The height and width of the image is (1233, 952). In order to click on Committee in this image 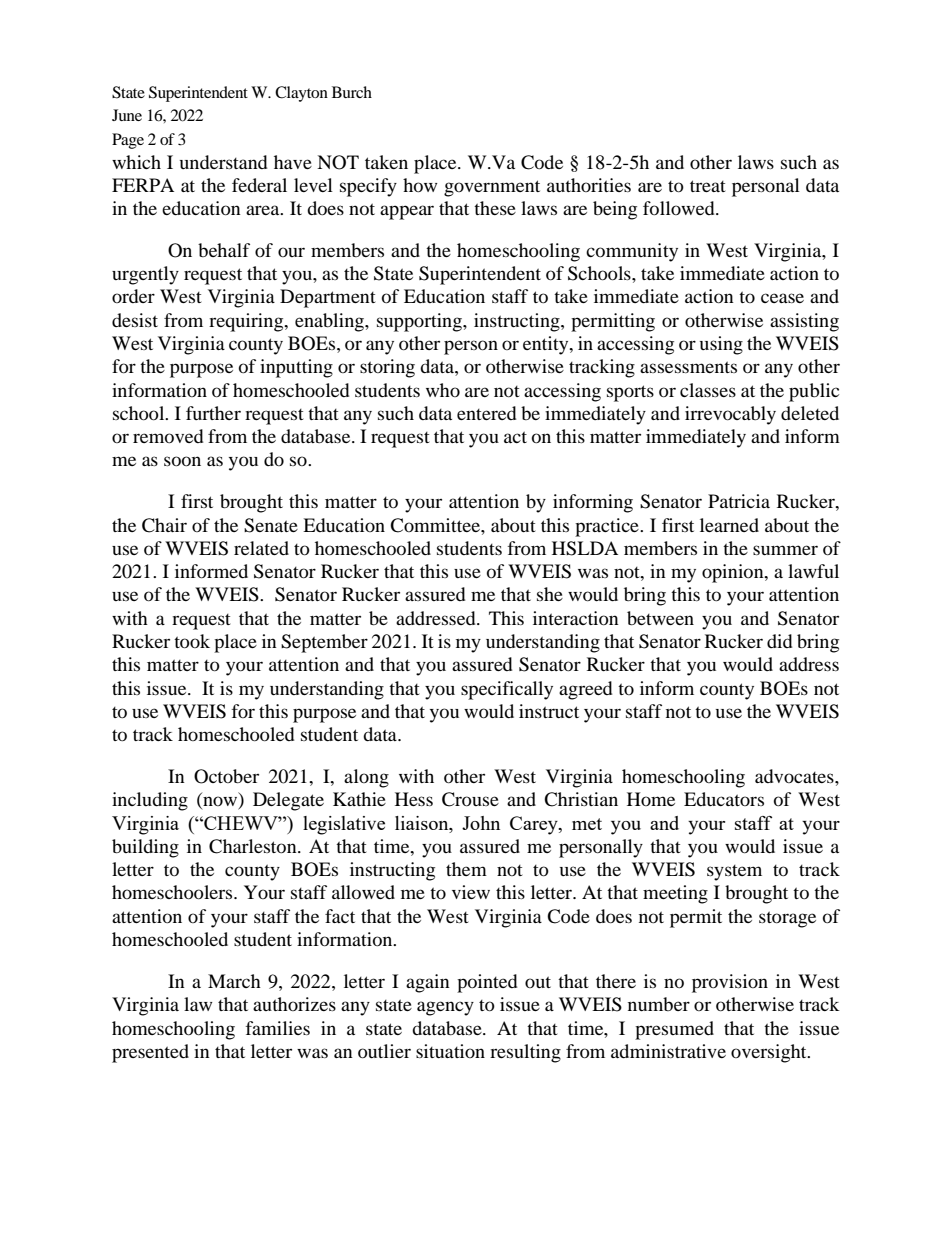, I will do `click(436, 525)`.
